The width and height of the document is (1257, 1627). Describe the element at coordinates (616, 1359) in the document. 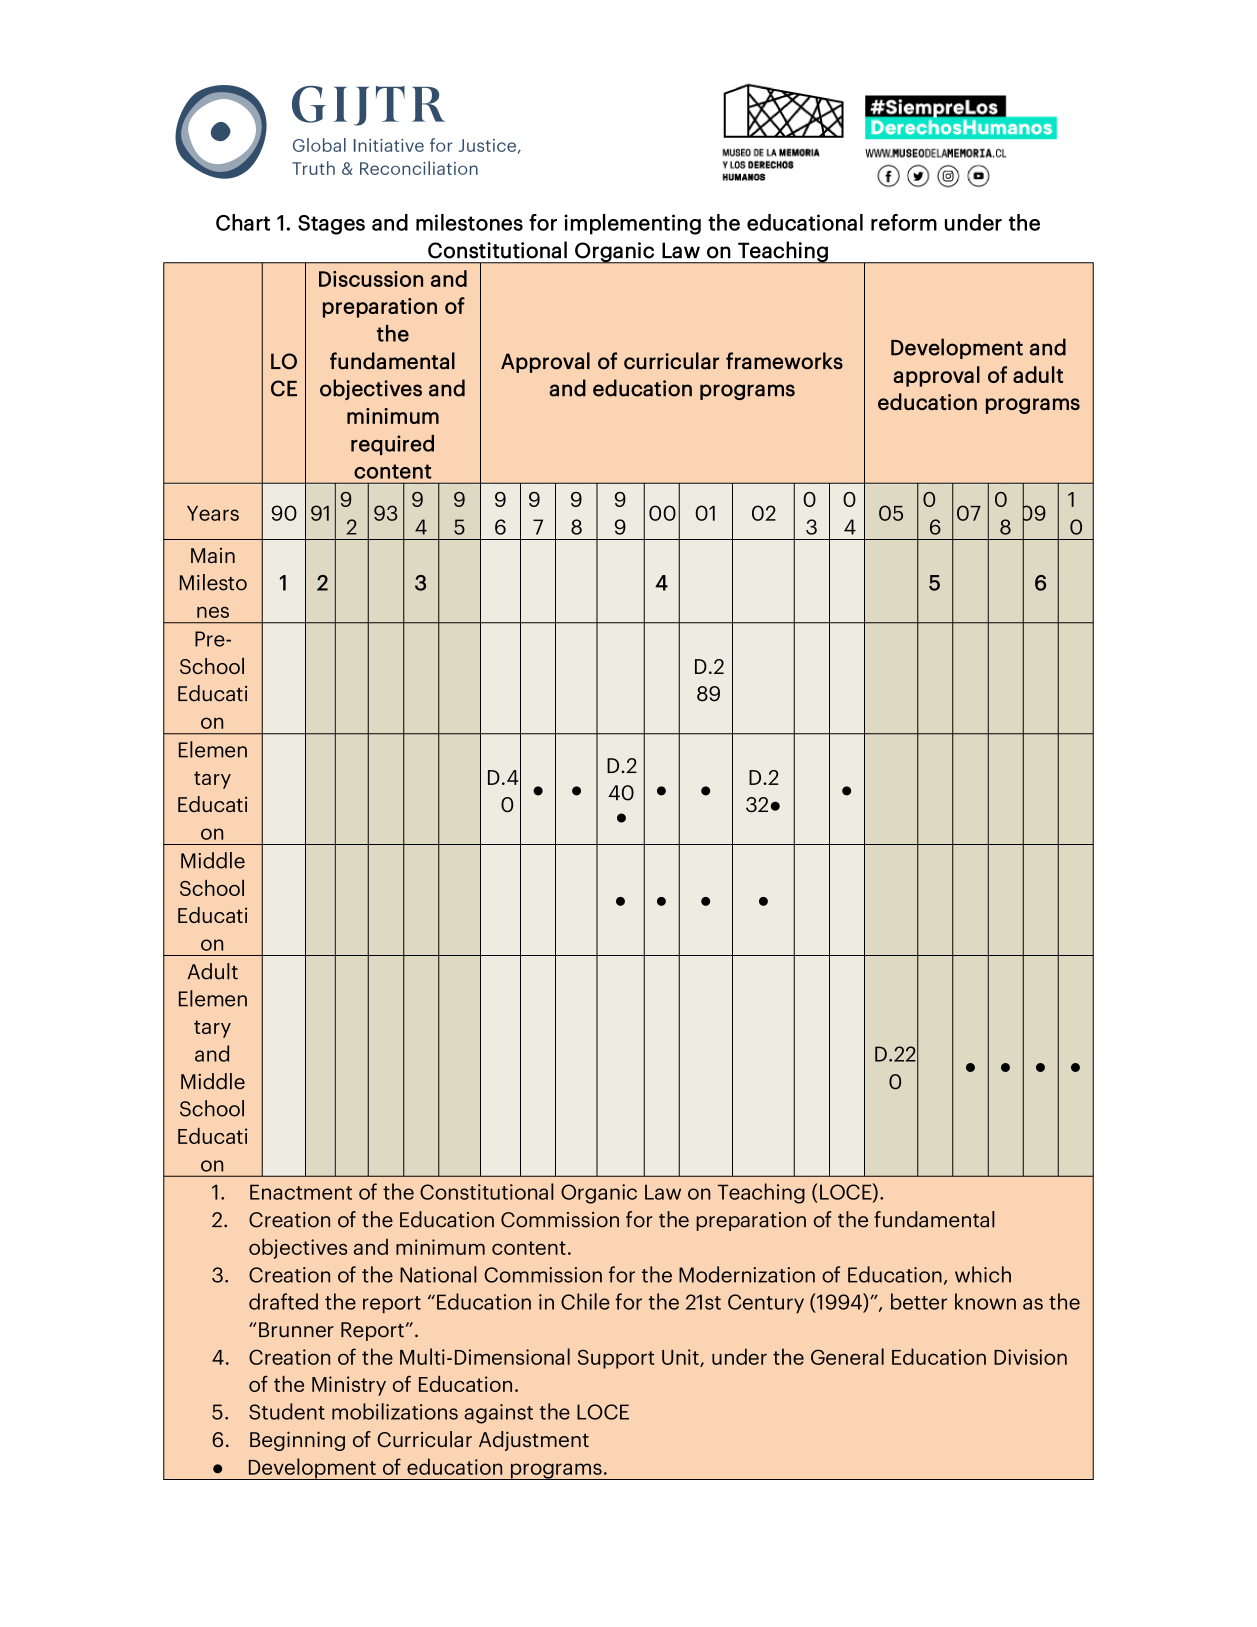

I see `Support` at that location.
